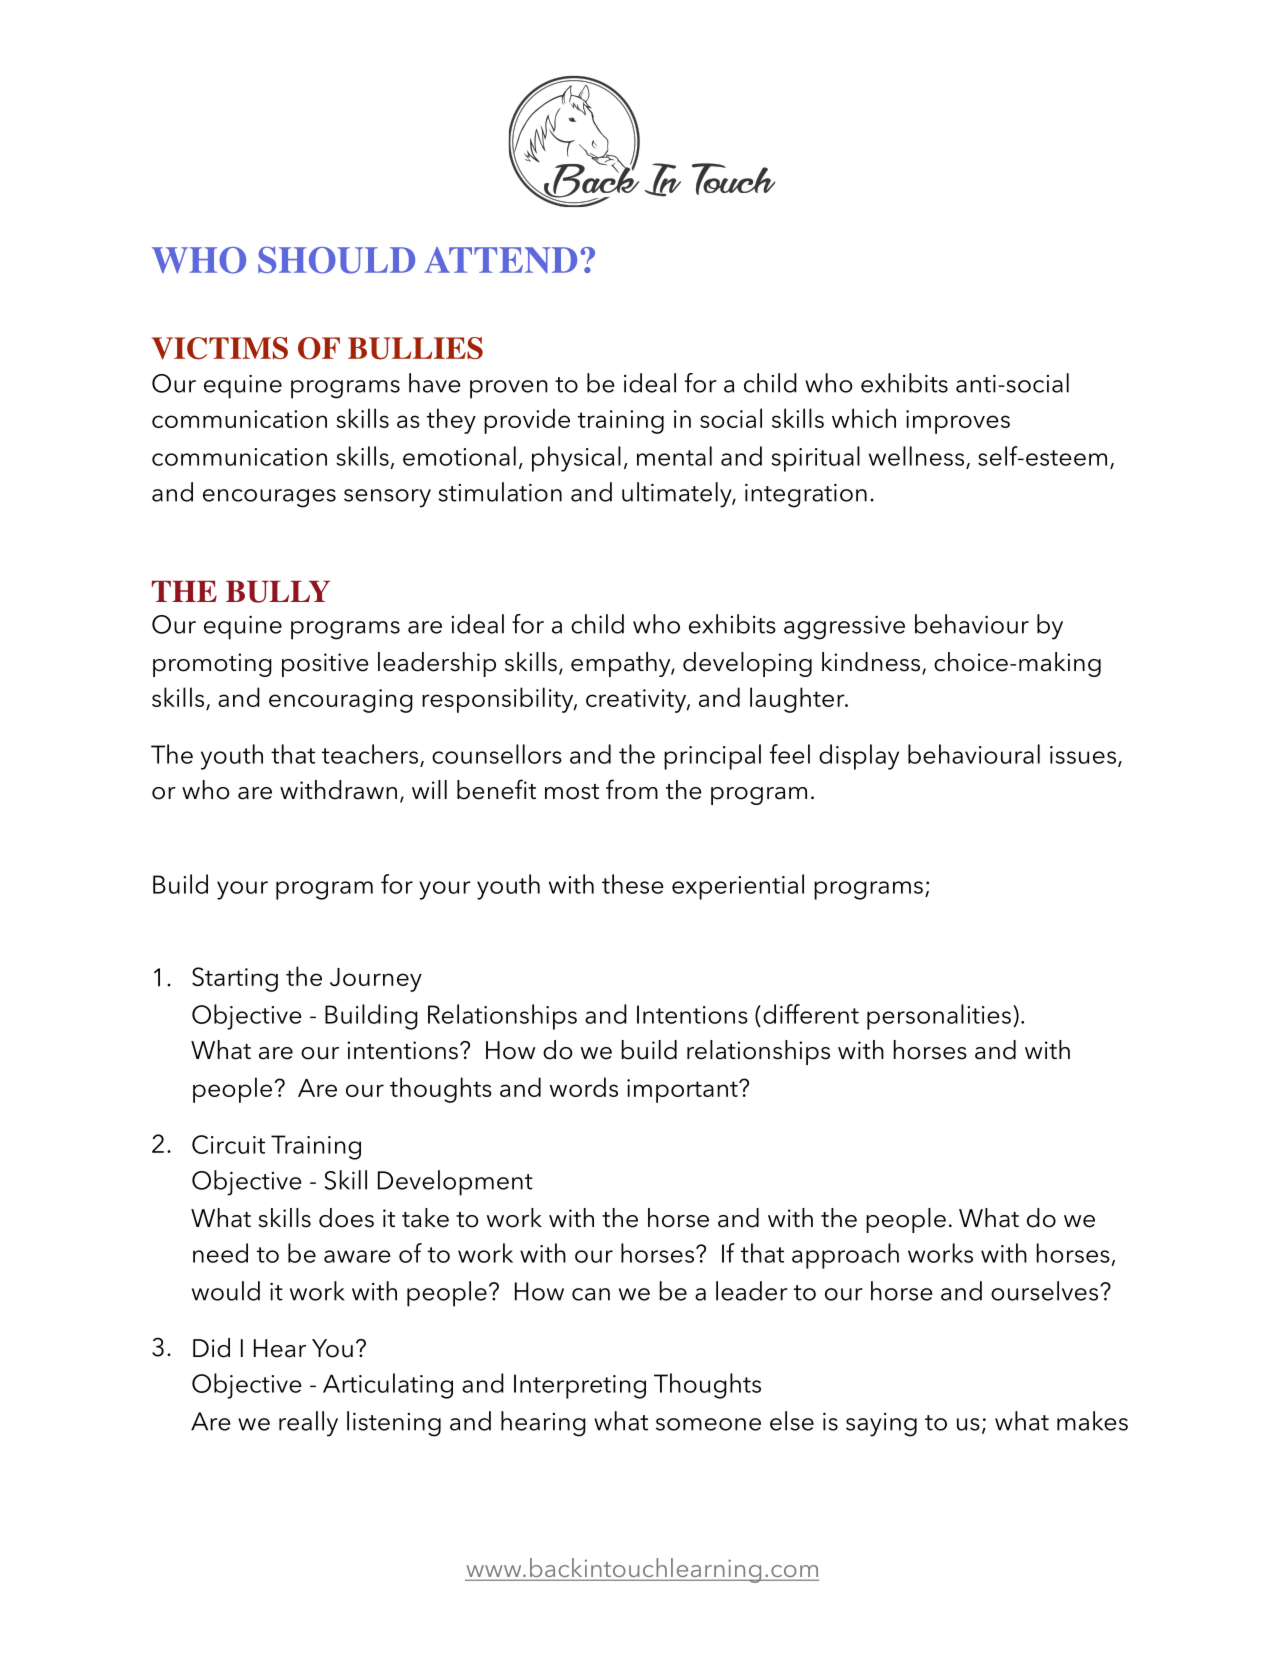  I want to click on ATTEND, so click(500, 260).
